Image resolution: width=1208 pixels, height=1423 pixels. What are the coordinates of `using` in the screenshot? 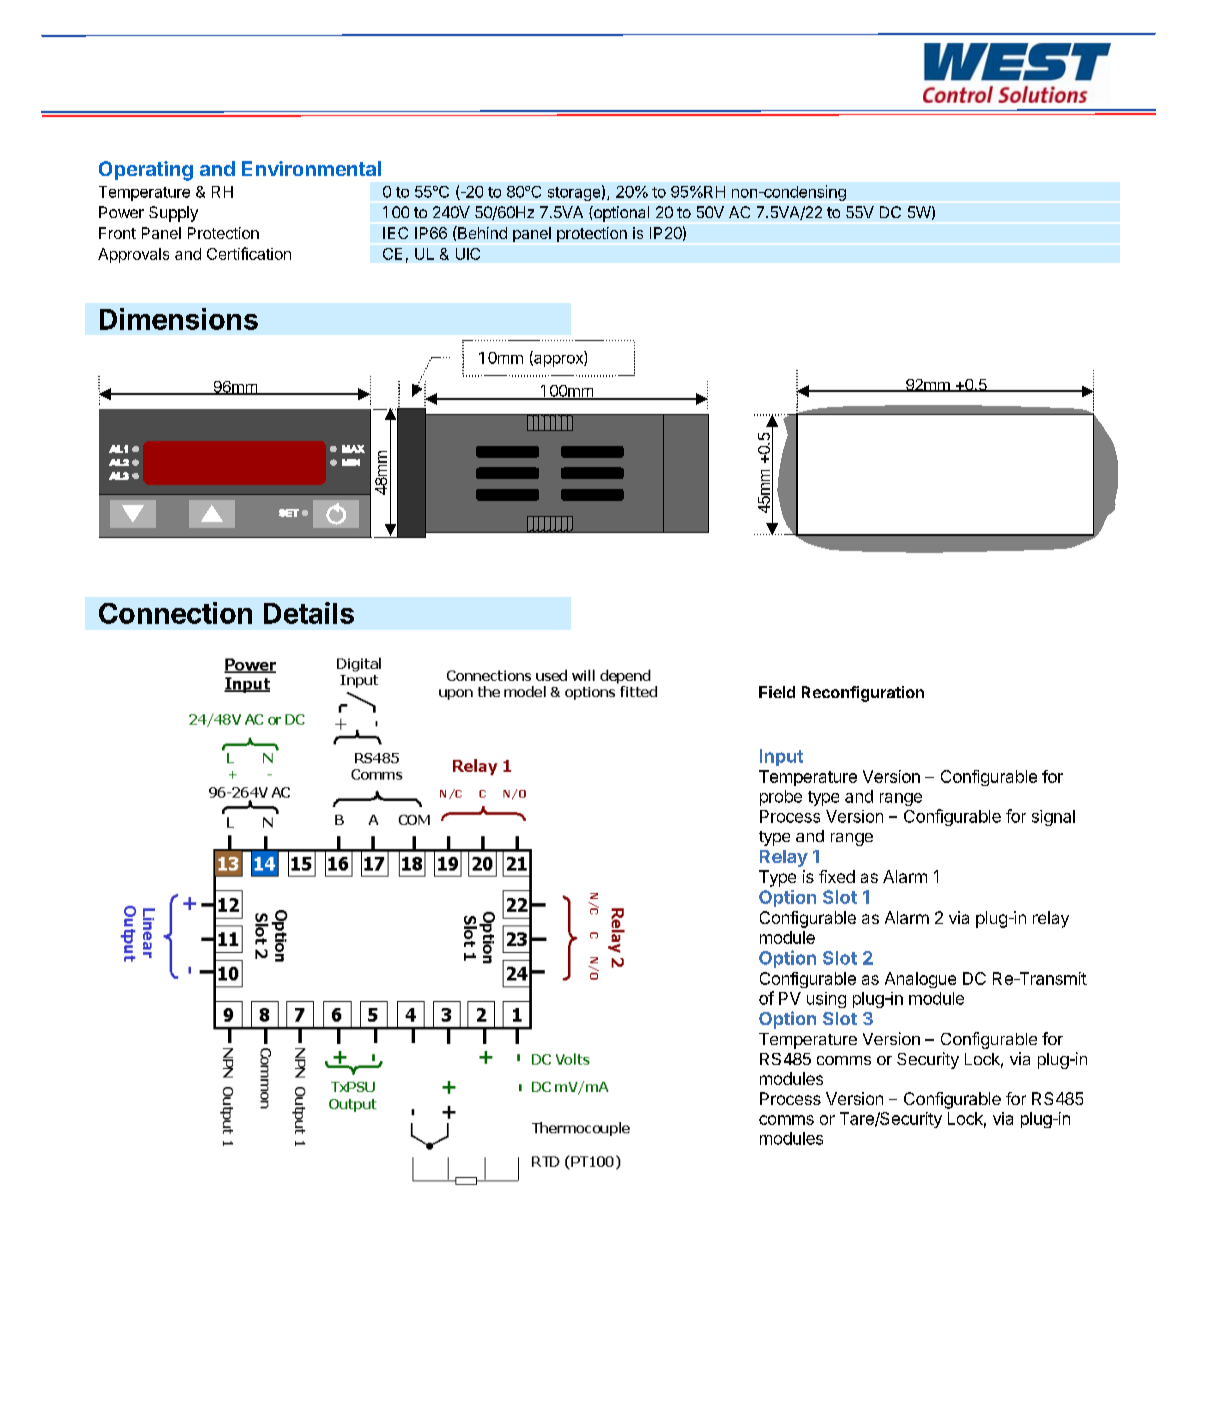 It's located at (826, 1000).
